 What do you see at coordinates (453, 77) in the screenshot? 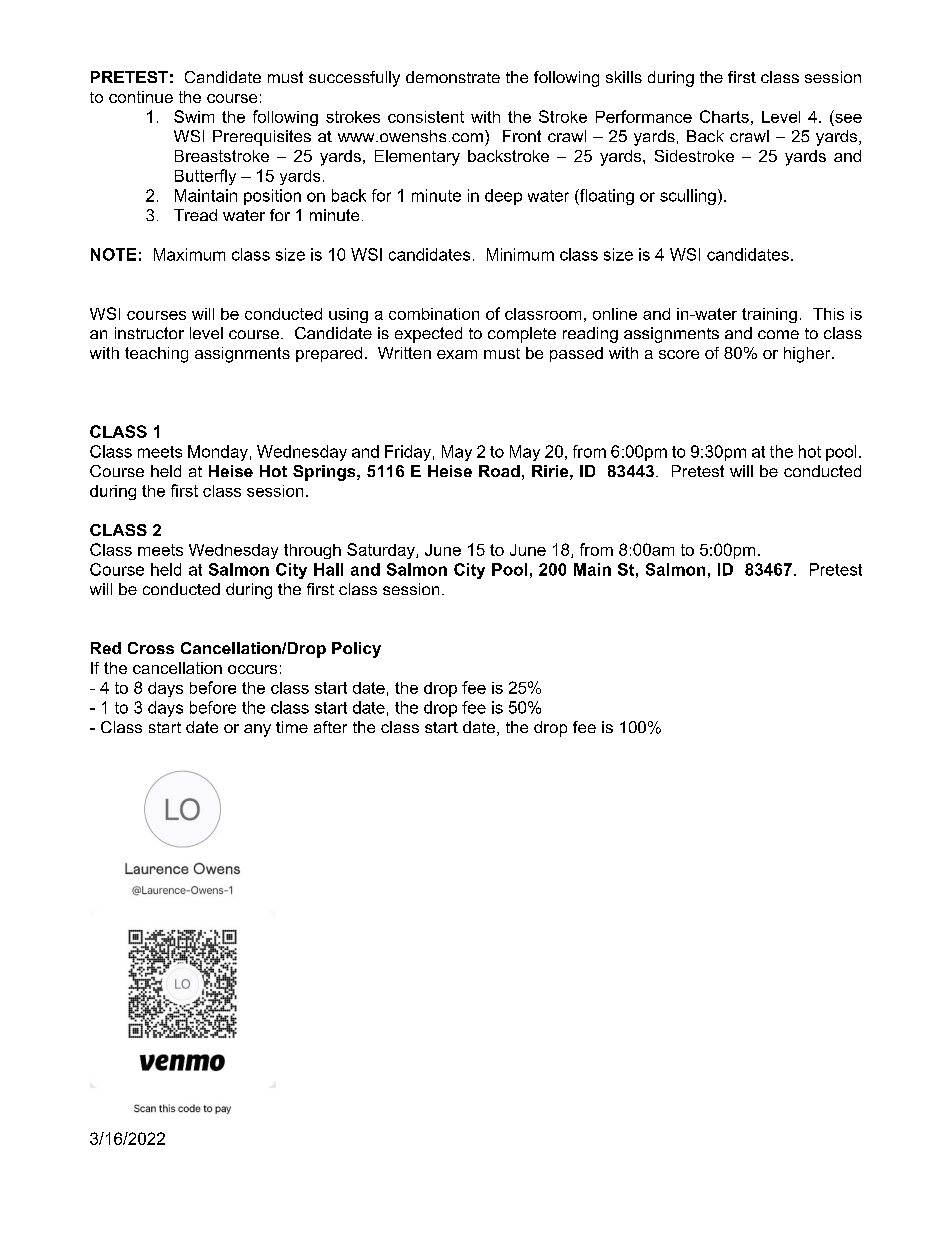
I see `demonstrate` at bounding box center [453, 77].
